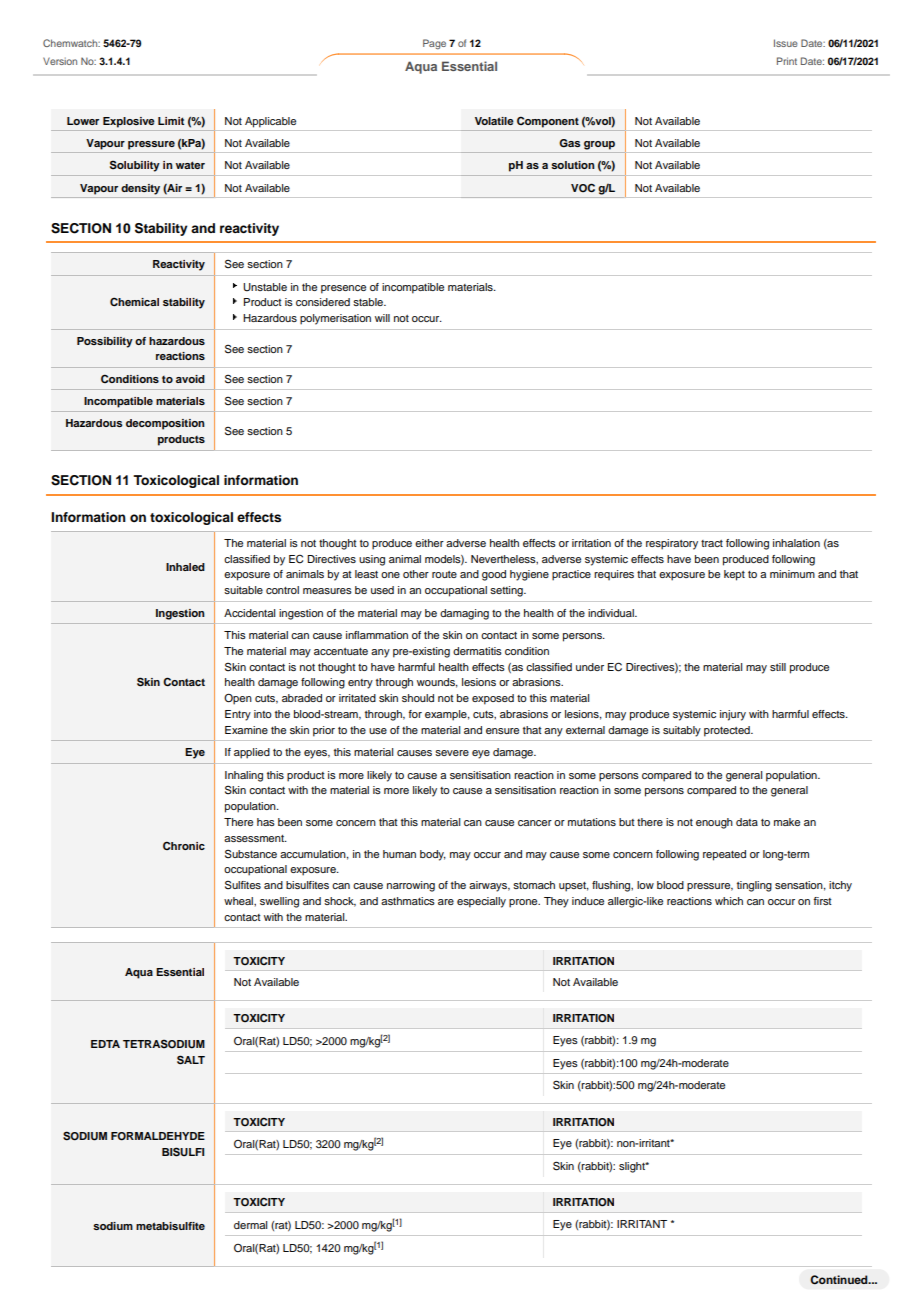  Describe the element at coordinates (158, 1136) in the page. I see `FORMALDEHYDE` at that location.
